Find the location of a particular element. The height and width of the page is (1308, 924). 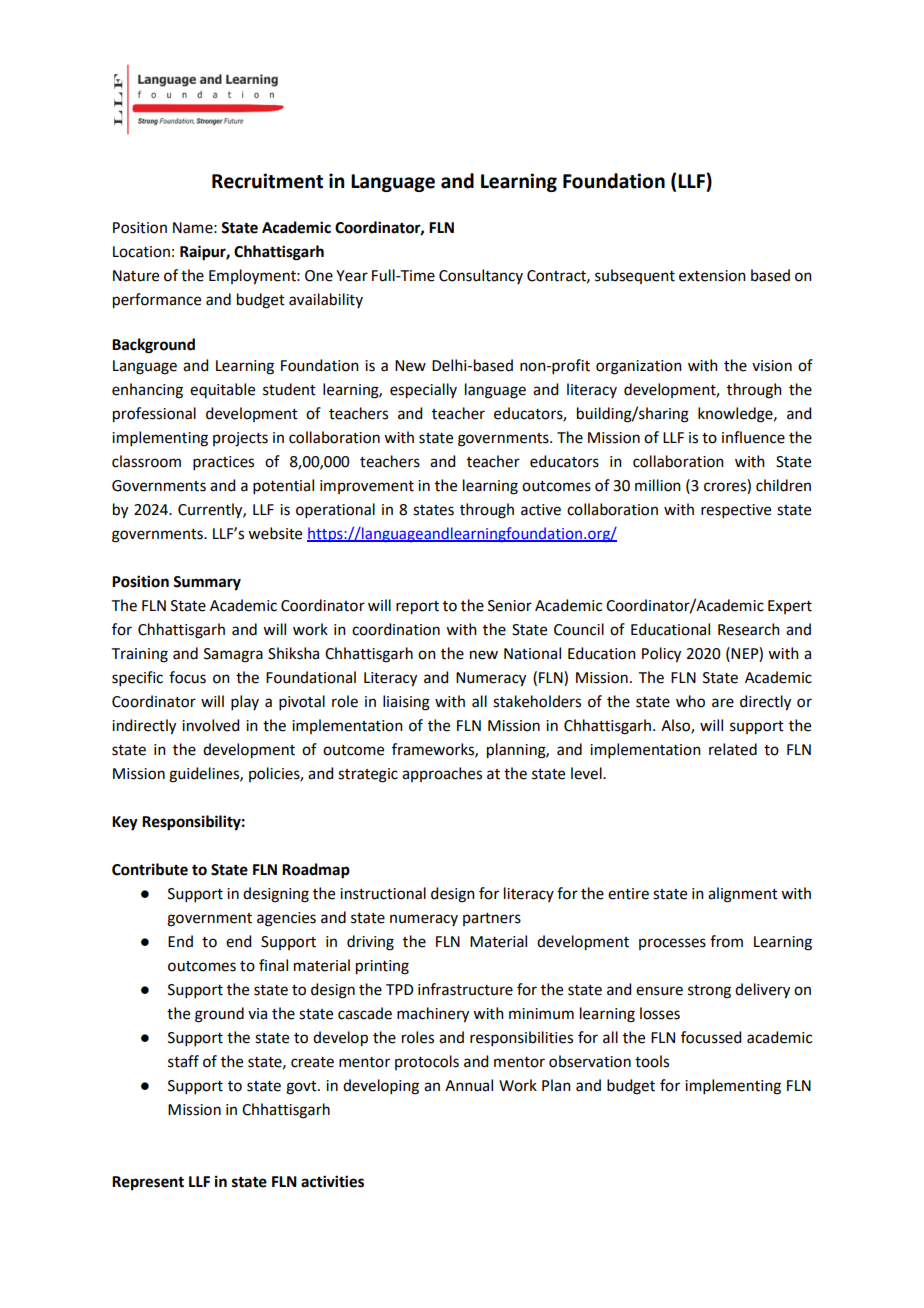

alignment is located at coordinates (743, 895).
